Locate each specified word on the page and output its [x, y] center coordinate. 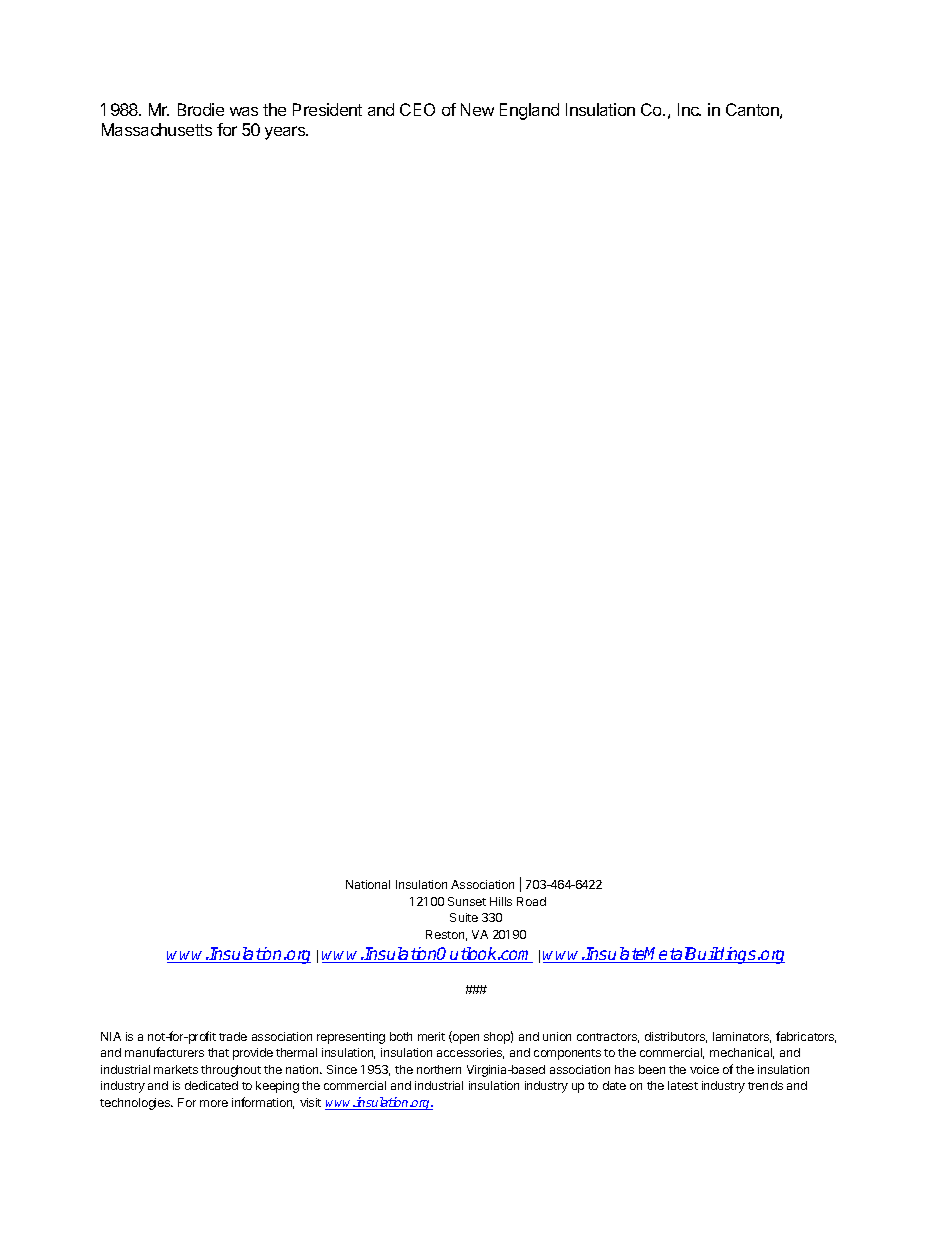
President [327, 109]
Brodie [201, 109]
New [477, 109]
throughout [231, 1071]
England [529, 111]
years [286, 133]
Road [531, 901]
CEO [417, 109]
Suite [464, 917]
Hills [501, 901]
